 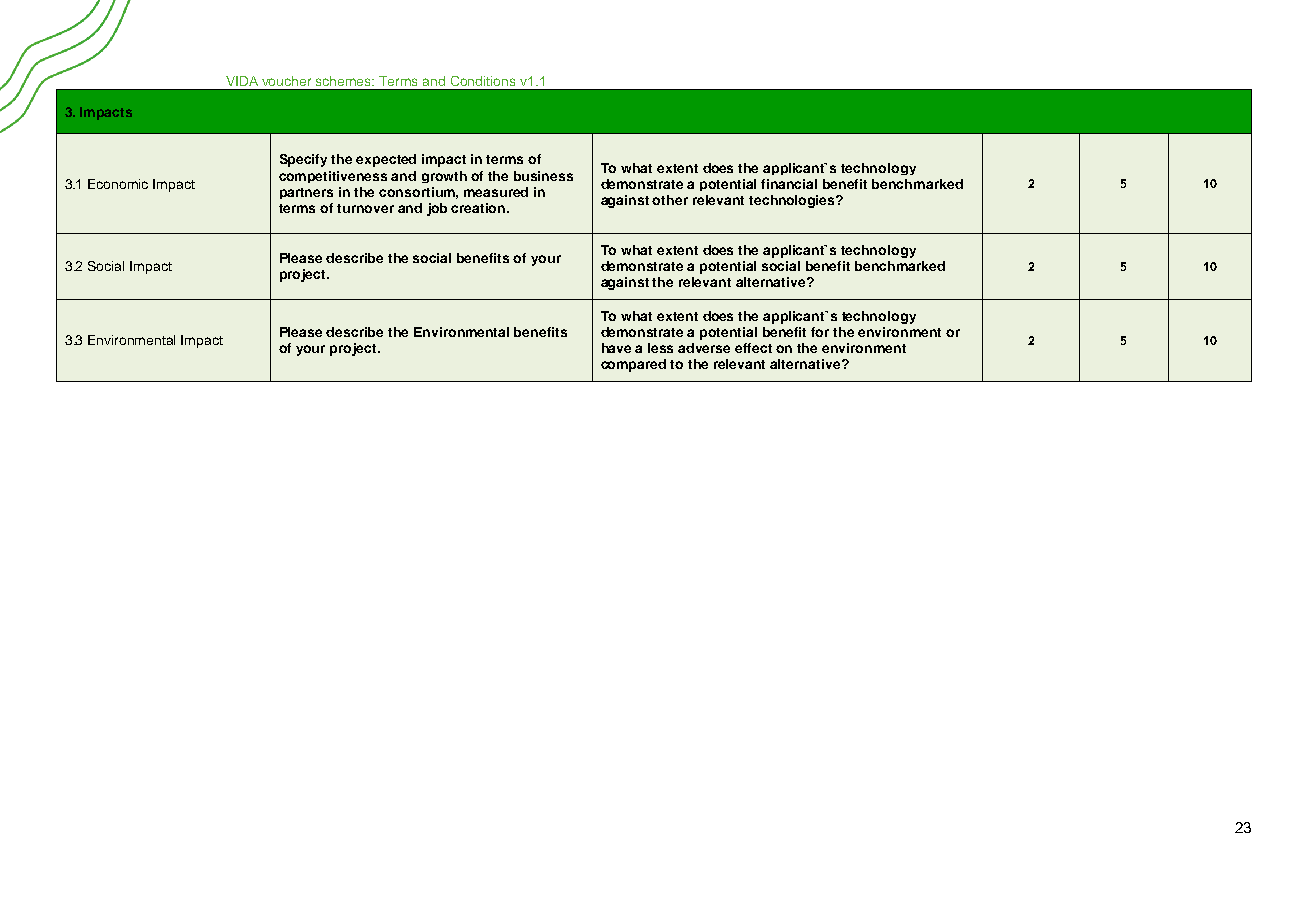 What do you see at coordinates (118, 184) in the screenshot?
I see `Economic` at bounding box center [118, 184].
